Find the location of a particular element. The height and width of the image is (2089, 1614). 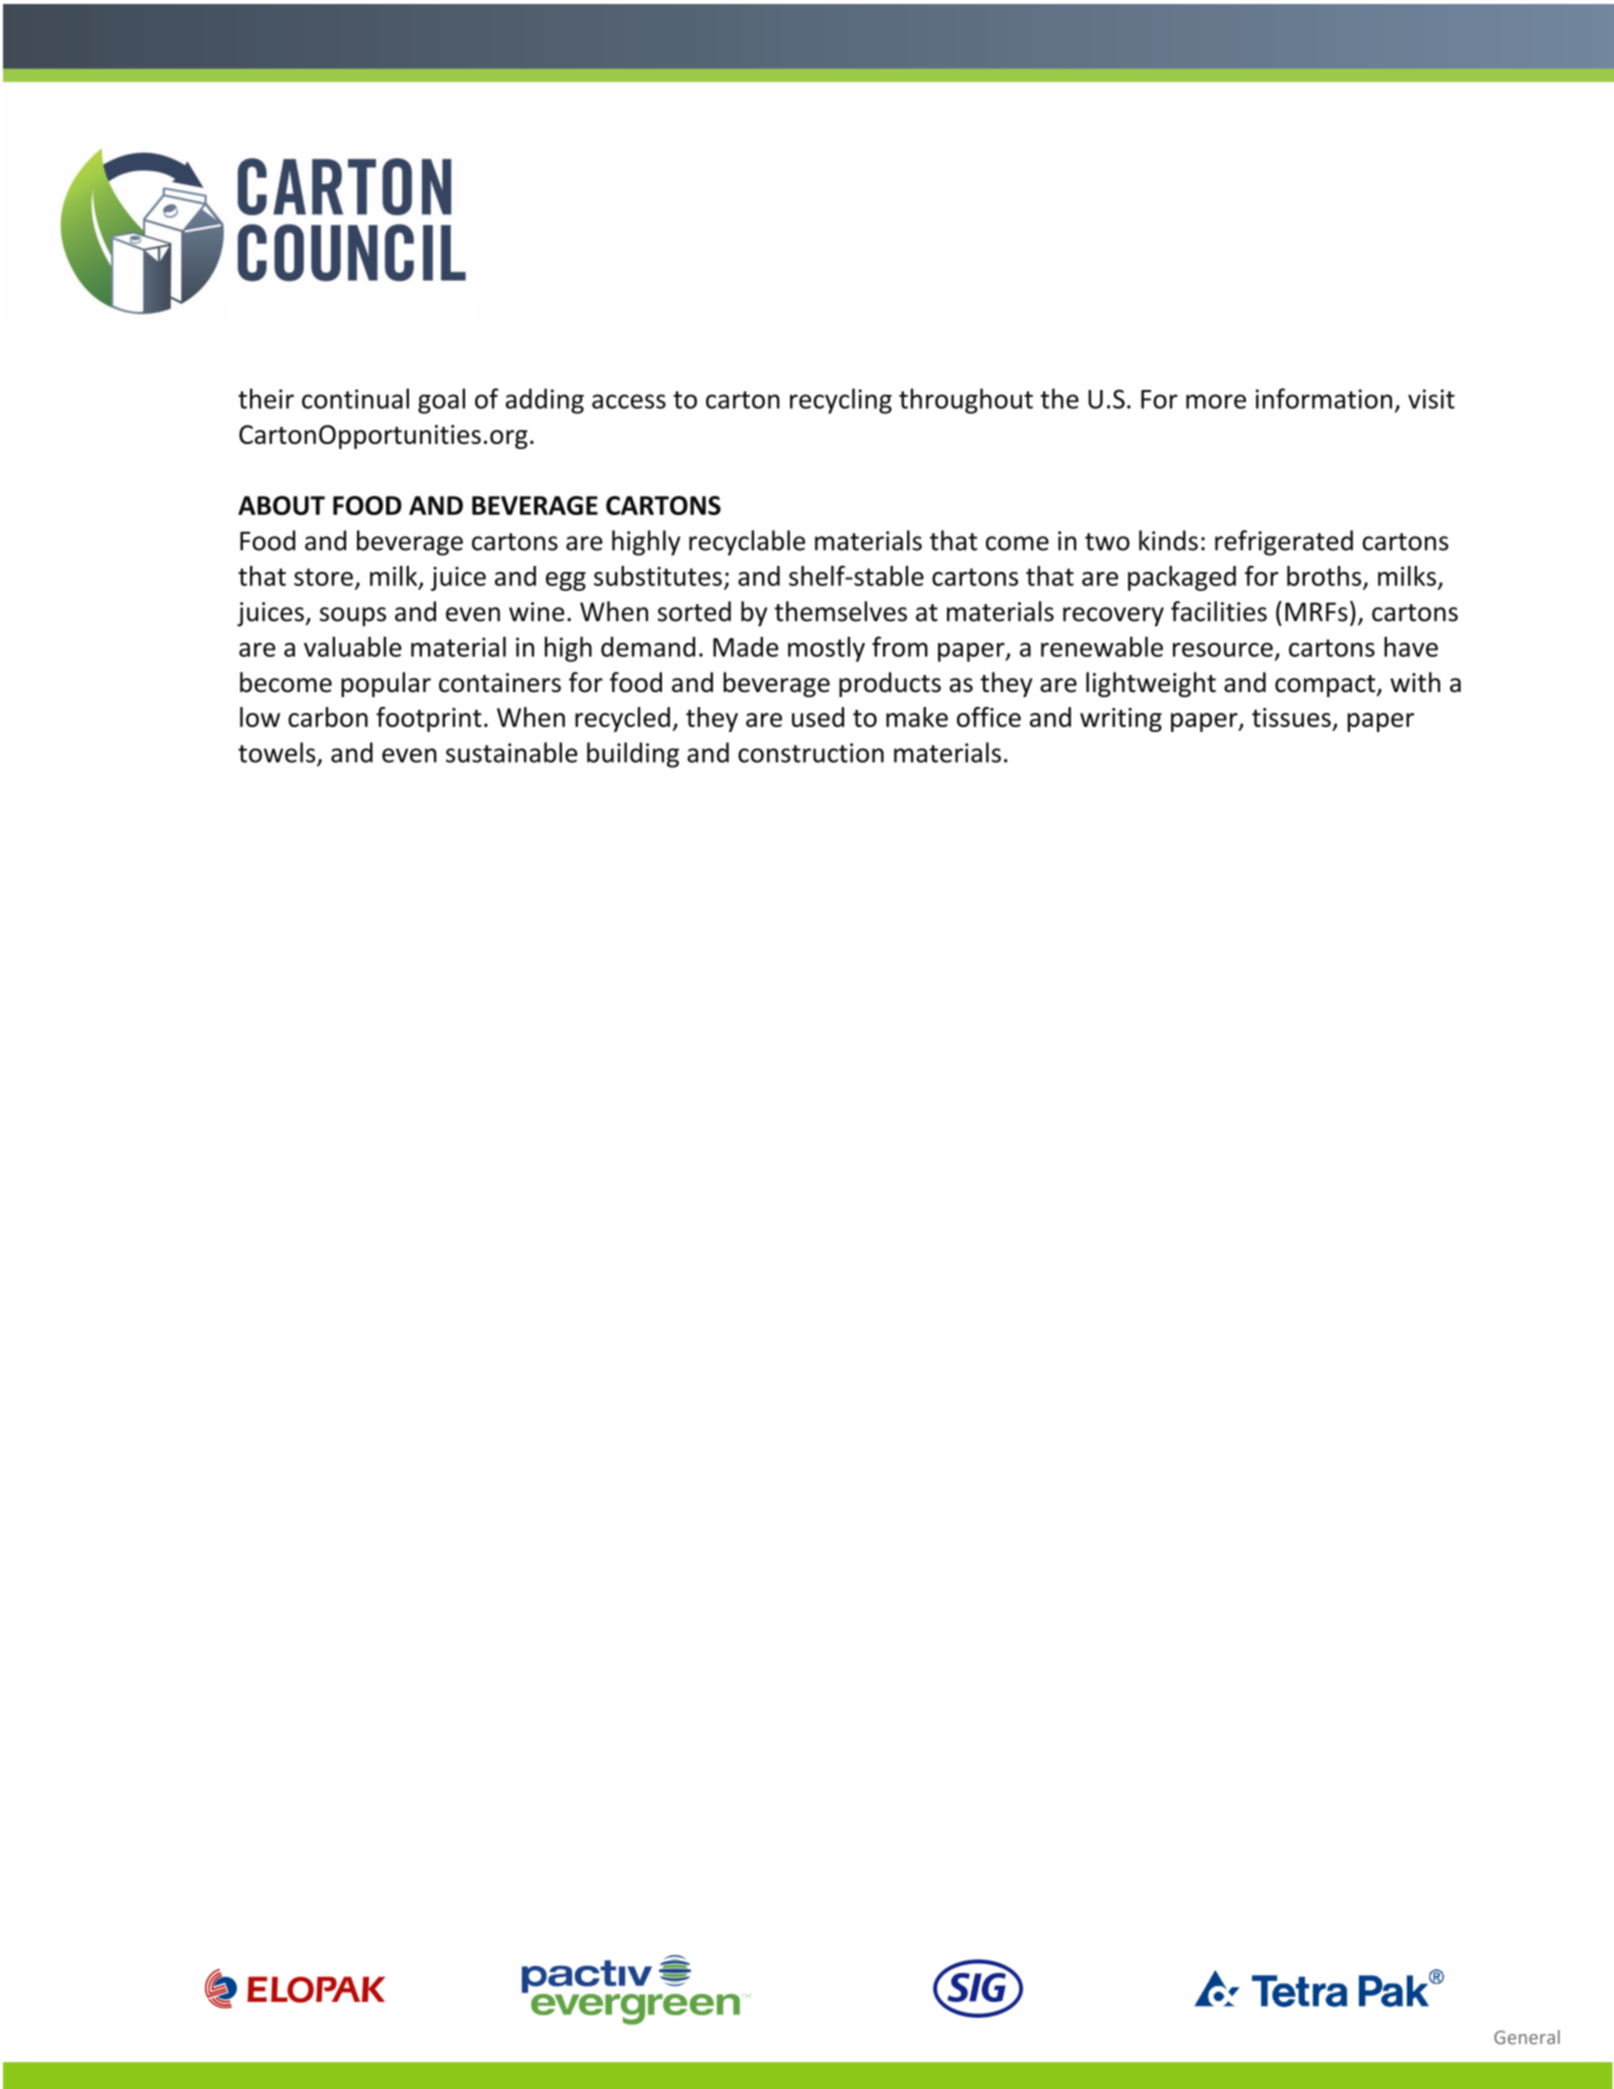

information is located at coordinates (1324, 398).
